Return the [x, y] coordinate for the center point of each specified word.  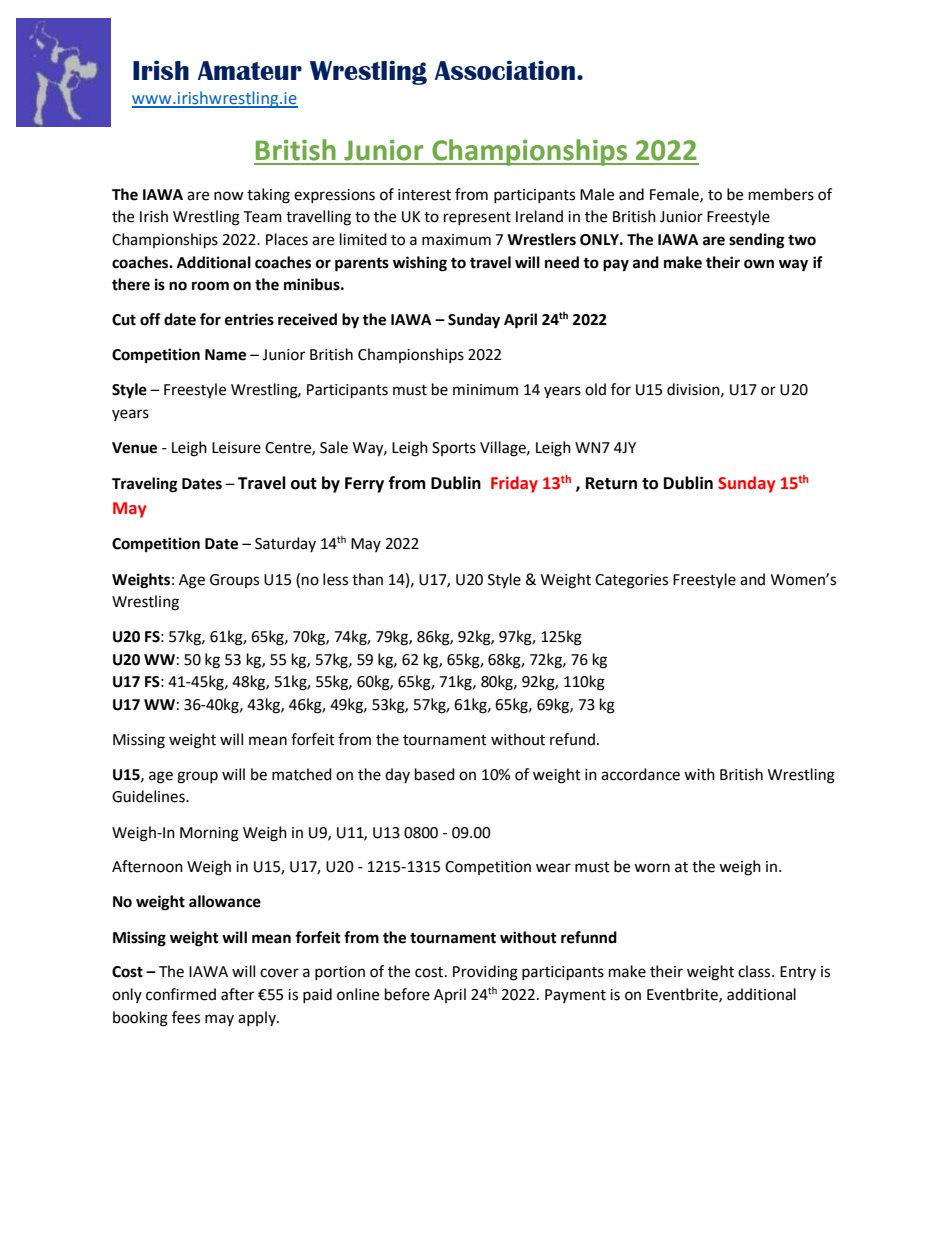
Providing [485, 973]
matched [302, 774]
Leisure [236, 448]
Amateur [250, 70]
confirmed [181, 994]
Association [505, 70]
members [781, 194]
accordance [640, 774]
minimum [485, 390]
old [595, 389]
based [435, 774]
